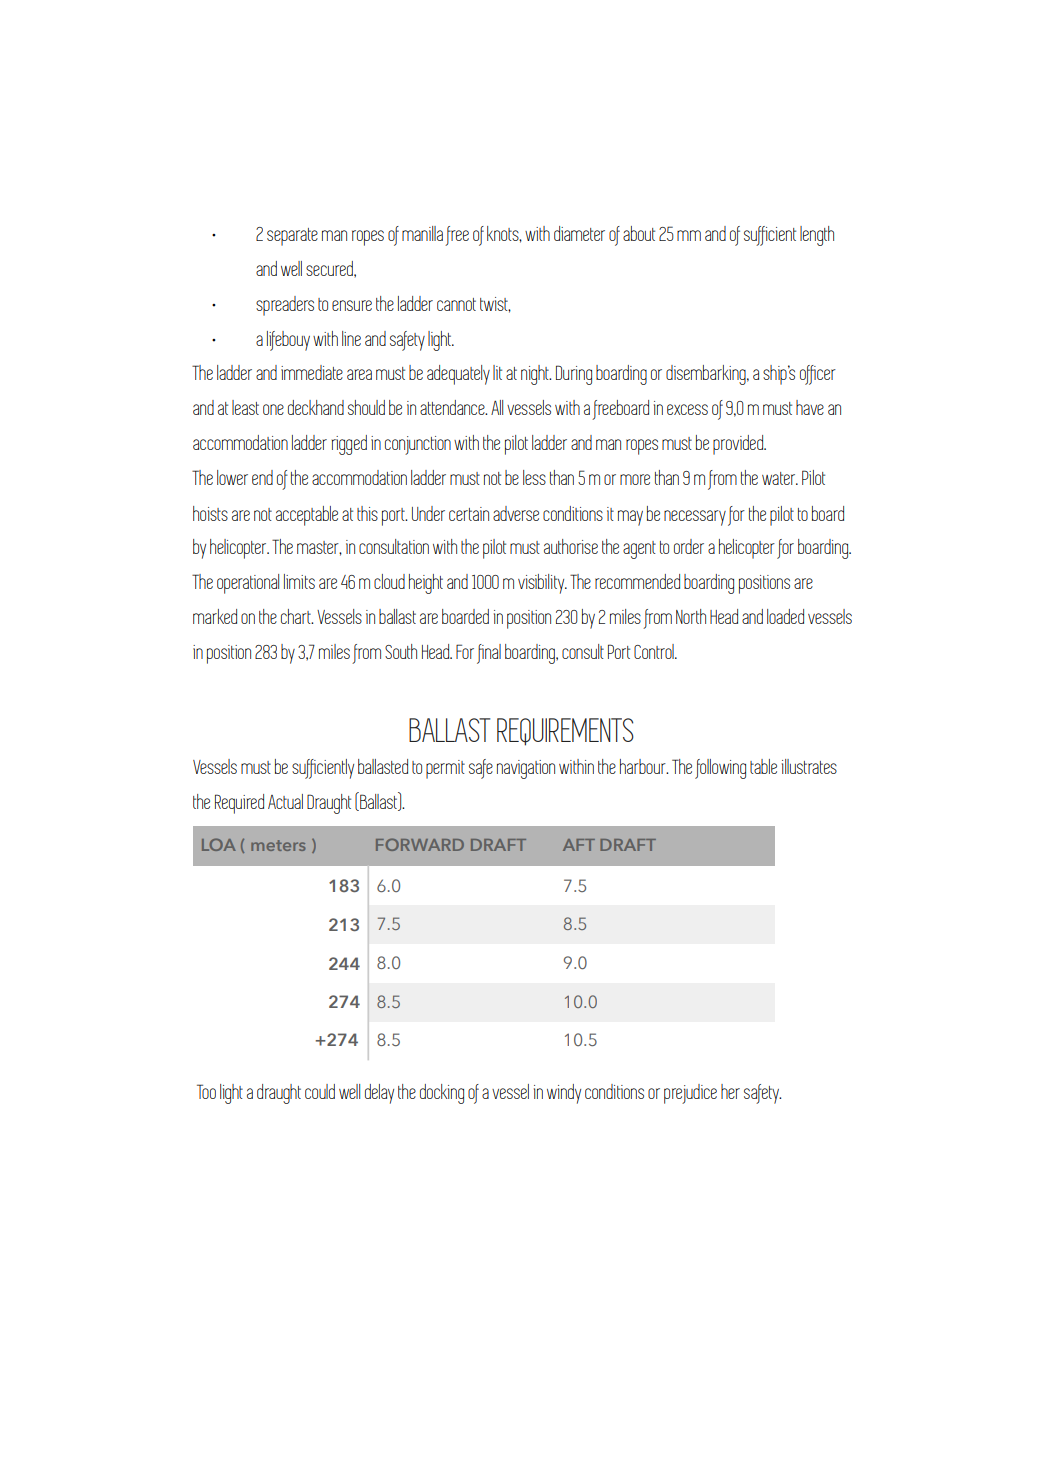 The width and height of the document is (1047, 1481). What do you see at coordinates (210, 513) in the document?
I see `hoists` at bounding box center [210, 513].
